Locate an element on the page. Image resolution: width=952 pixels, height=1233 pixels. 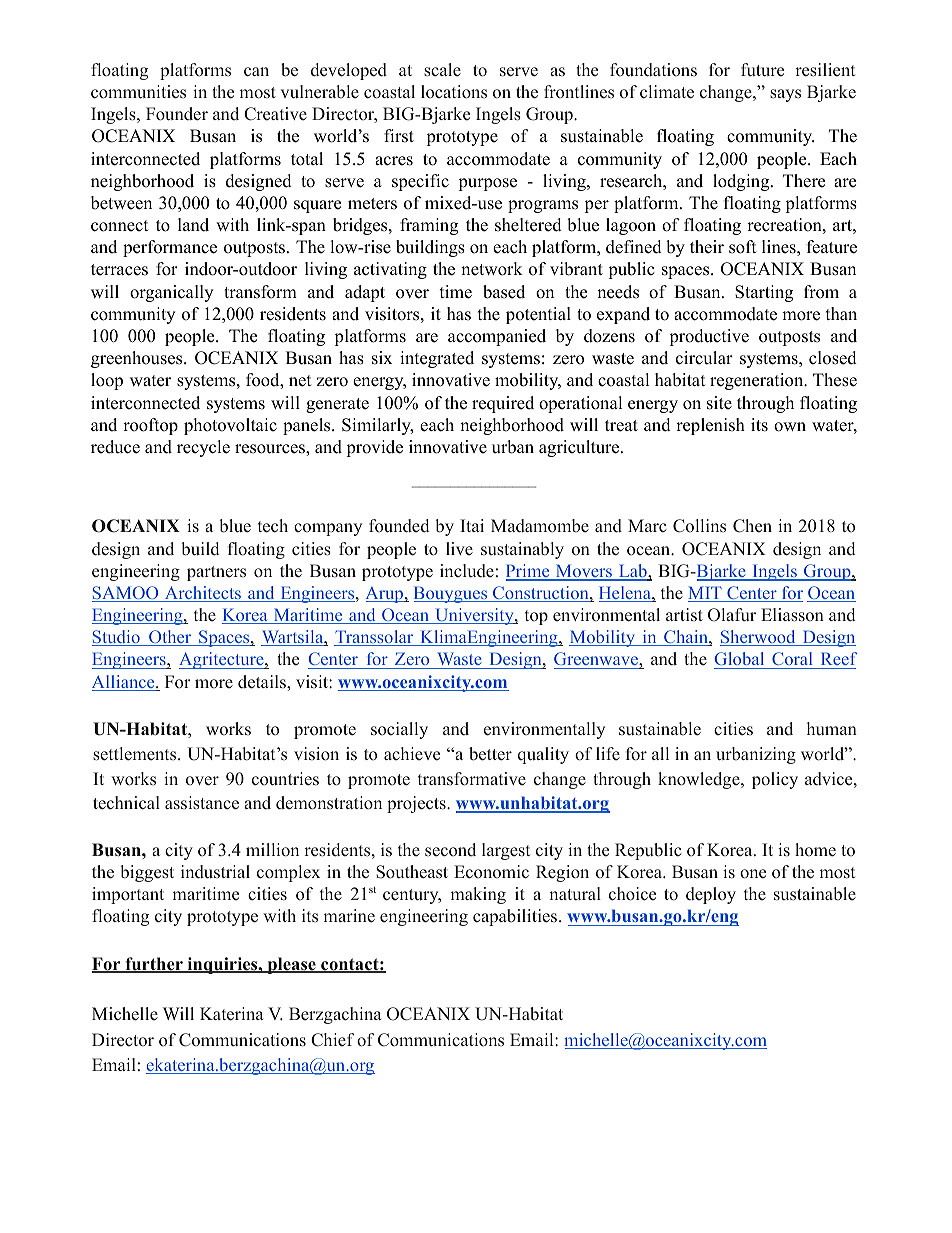
says is located at coordinates (785, 95).
